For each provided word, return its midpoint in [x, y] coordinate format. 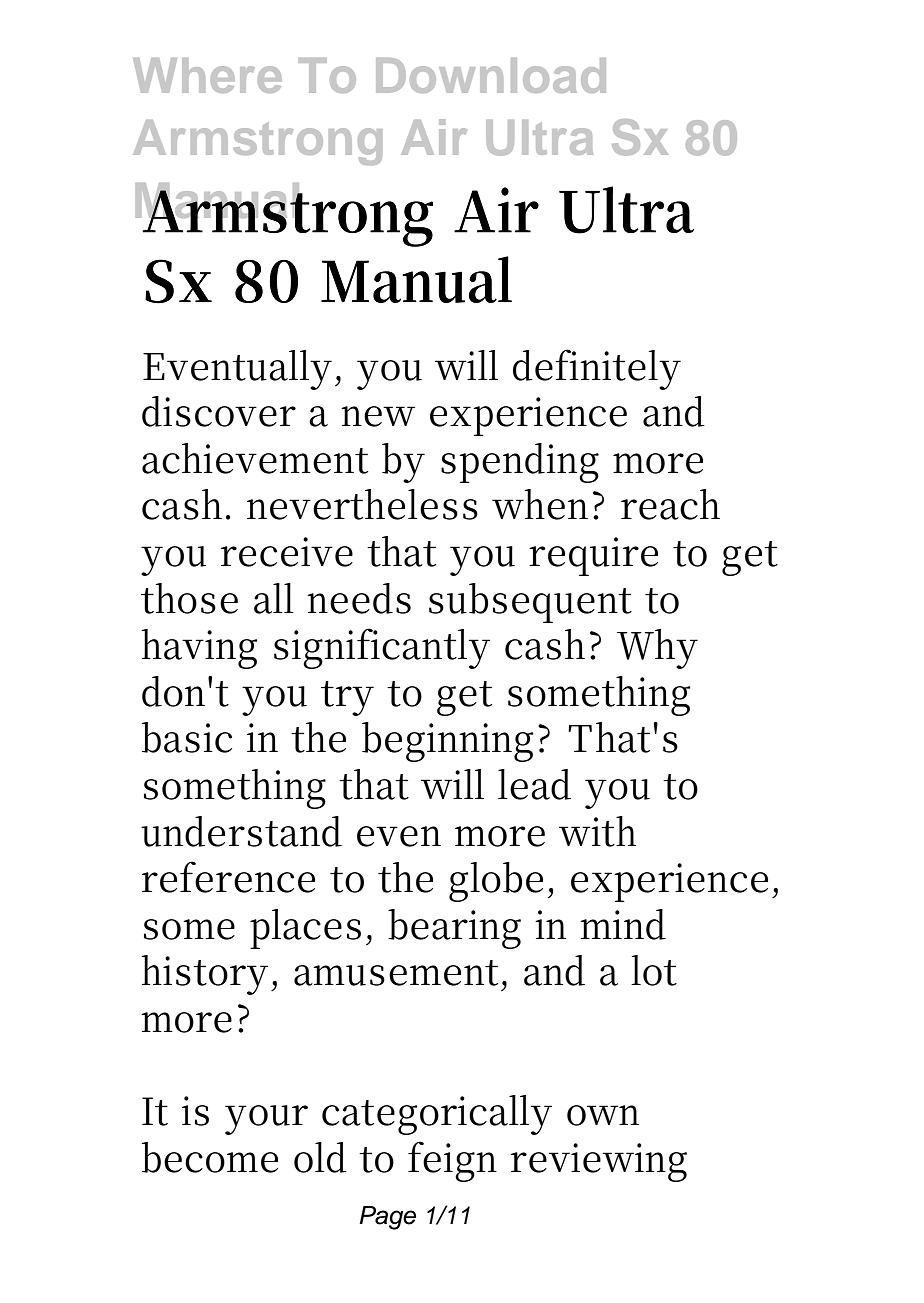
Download [491, 75]
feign [452, 1161]
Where [207, 75]
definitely [597, 369]
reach [670, 504]
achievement [255, 458]
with [597, 831]
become [210, 1157]
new [378, 416]
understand [241, 831]
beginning [447, 742]
